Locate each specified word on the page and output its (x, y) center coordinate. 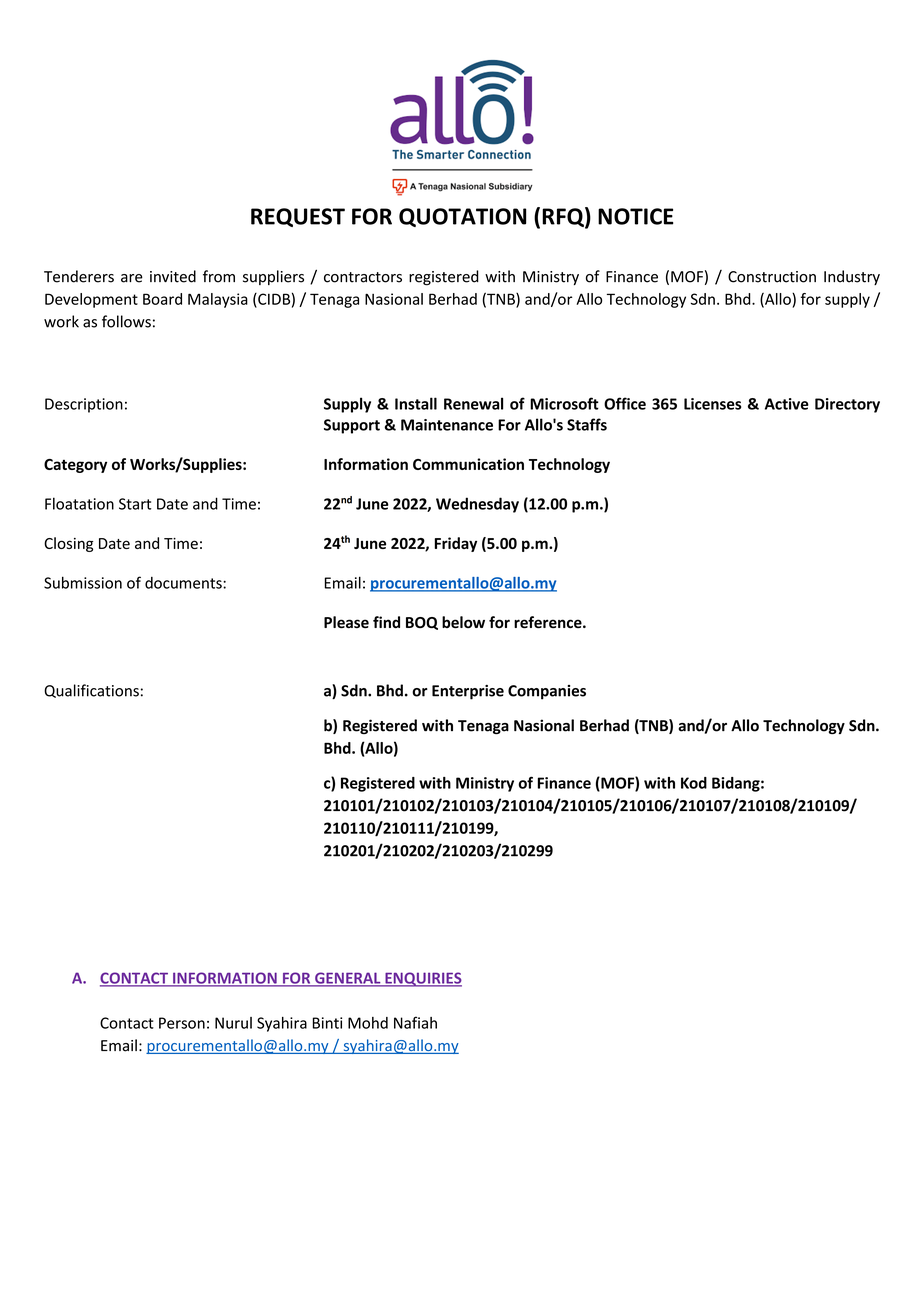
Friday (456, 544)
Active (787, 404)
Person (182, 1023)
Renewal (473, 403)
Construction (772, 277)
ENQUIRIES (422, 979)
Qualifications (91, 691)
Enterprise (468, 692)
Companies (547, 692)
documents (184, 583)
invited (173, 276)
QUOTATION (462, 217)
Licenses (712, 404)
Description (84, 405)
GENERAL (348, 979)
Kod (694, 783)
